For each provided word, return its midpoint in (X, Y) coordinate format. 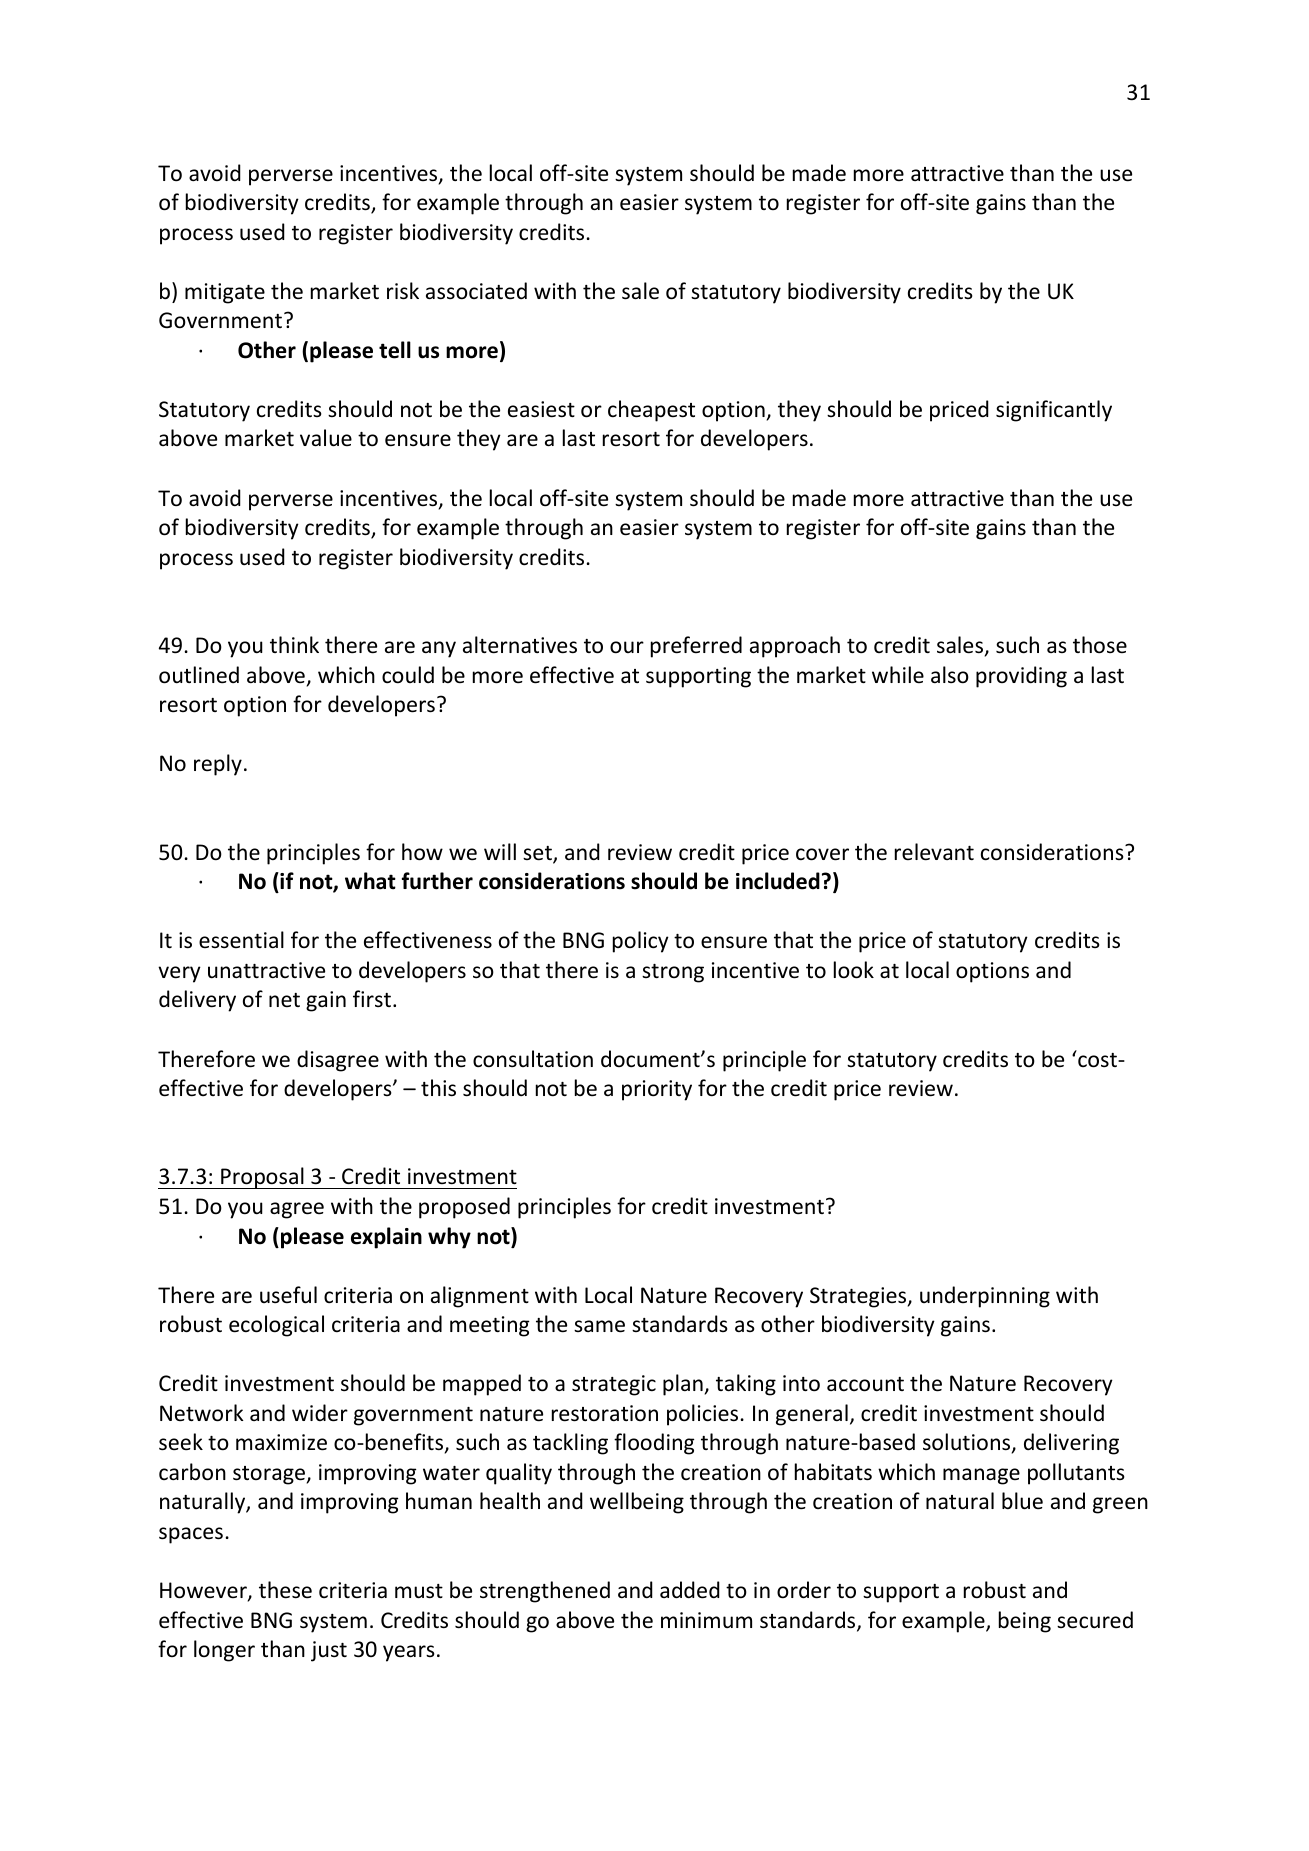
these (285, 1590)
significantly (1054, 411)
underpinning (985, 1297)
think (294, 644)
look (854, 970)
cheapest (651, 411)
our (627, 647)
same (599, 1326)
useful (288, 1295)
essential (241, 939)
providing (1021, 677)
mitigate (225, 293)
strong (673, 973)
